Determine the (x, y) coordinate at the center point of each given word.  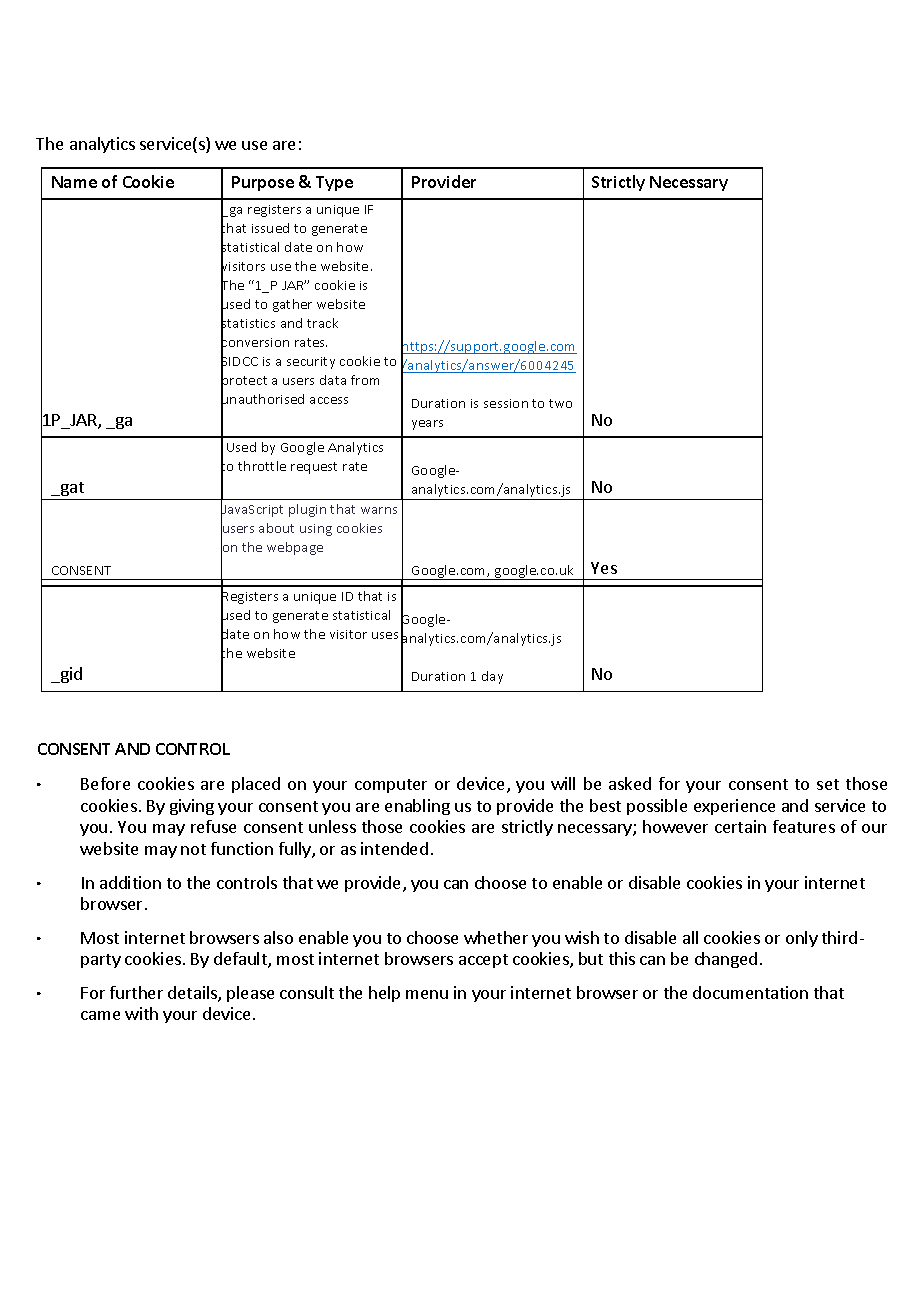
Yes (604, 568)
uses (385, 635)
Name (74, 182)
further (136, 992)
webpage (295, 548)
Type (334, 183)
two (560, 403)
